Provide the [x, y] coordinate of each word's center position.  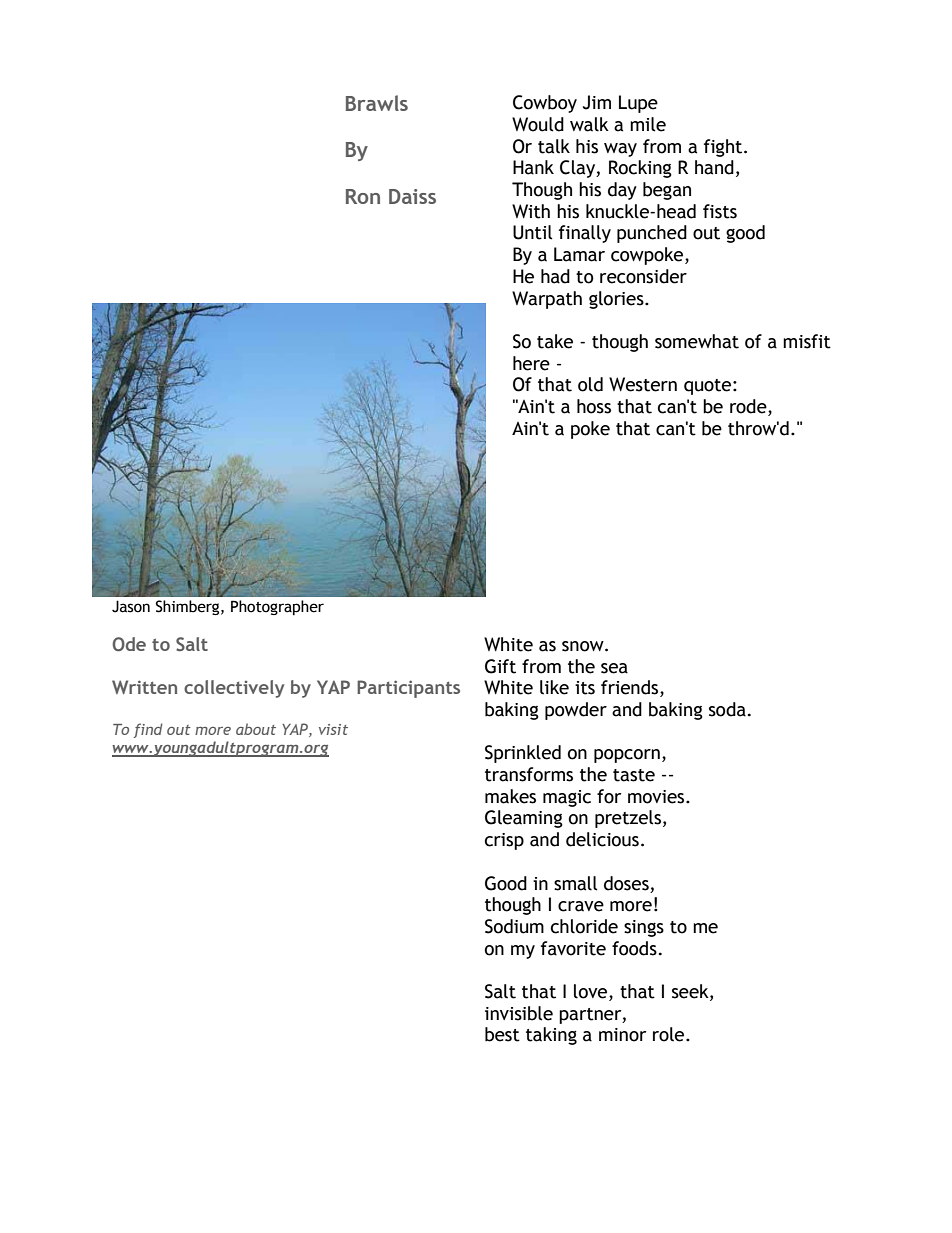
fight [724, 148]
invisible [519, 1013]
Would [538, 124]
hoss [594, 406]
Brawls [377, 103]
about [256, 729]
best [502, 1034]
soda [727, 709]
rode [749, 407]
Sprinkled [523, 754]
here [531, 363]
